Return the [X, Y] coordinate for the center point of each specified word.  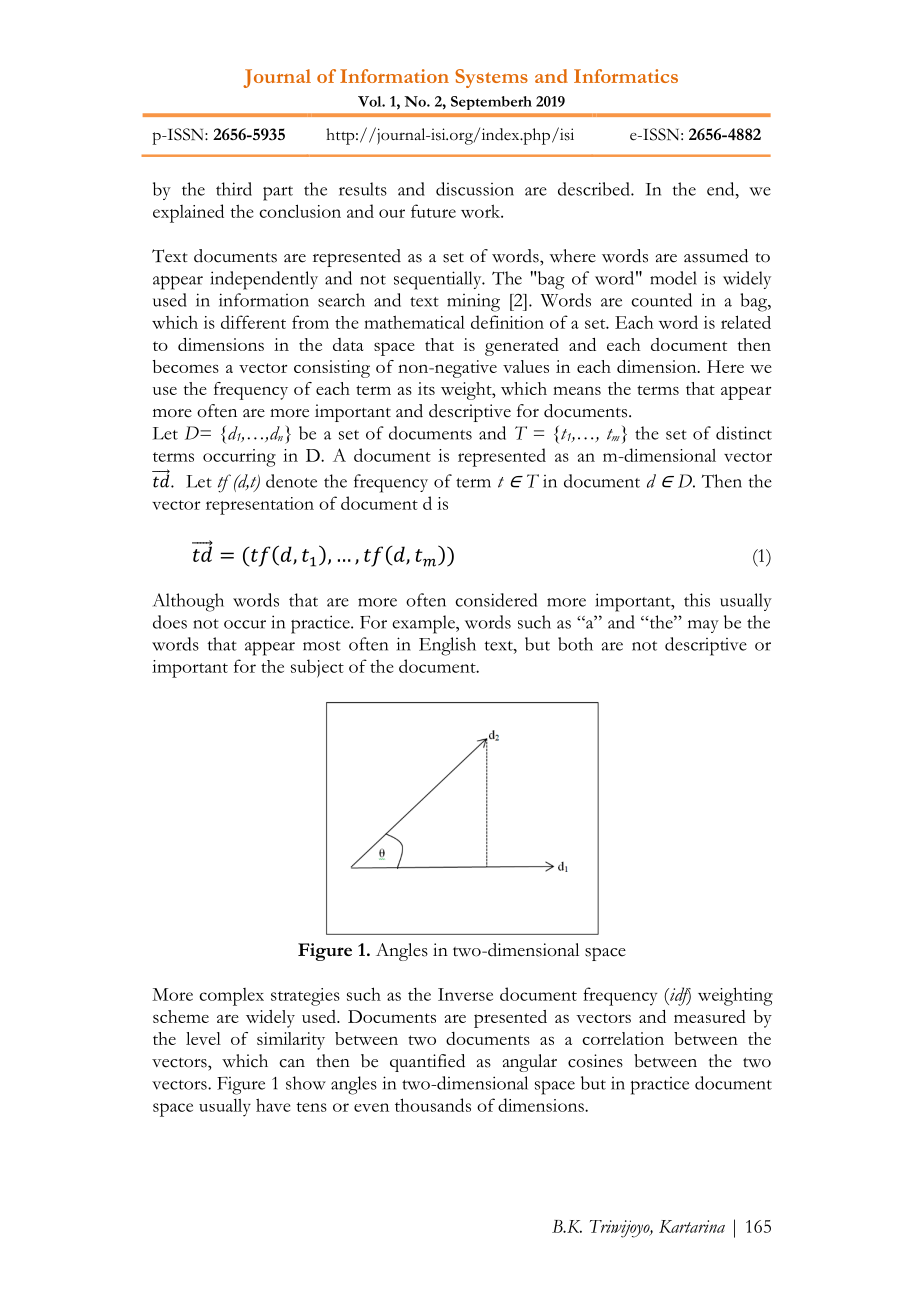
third [234, 189]
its [426, 388]
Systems [491, 78]
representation [260, 506]
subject [317, 668]
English [447, 646]
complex [231, 997]
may [703, 626]
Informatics [626, 76]
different [253, 322]
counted [661, 300]
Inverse [465, 994]
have [273, 1105]
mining [473, 302]
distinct [744, 433]
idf [679, 996]
